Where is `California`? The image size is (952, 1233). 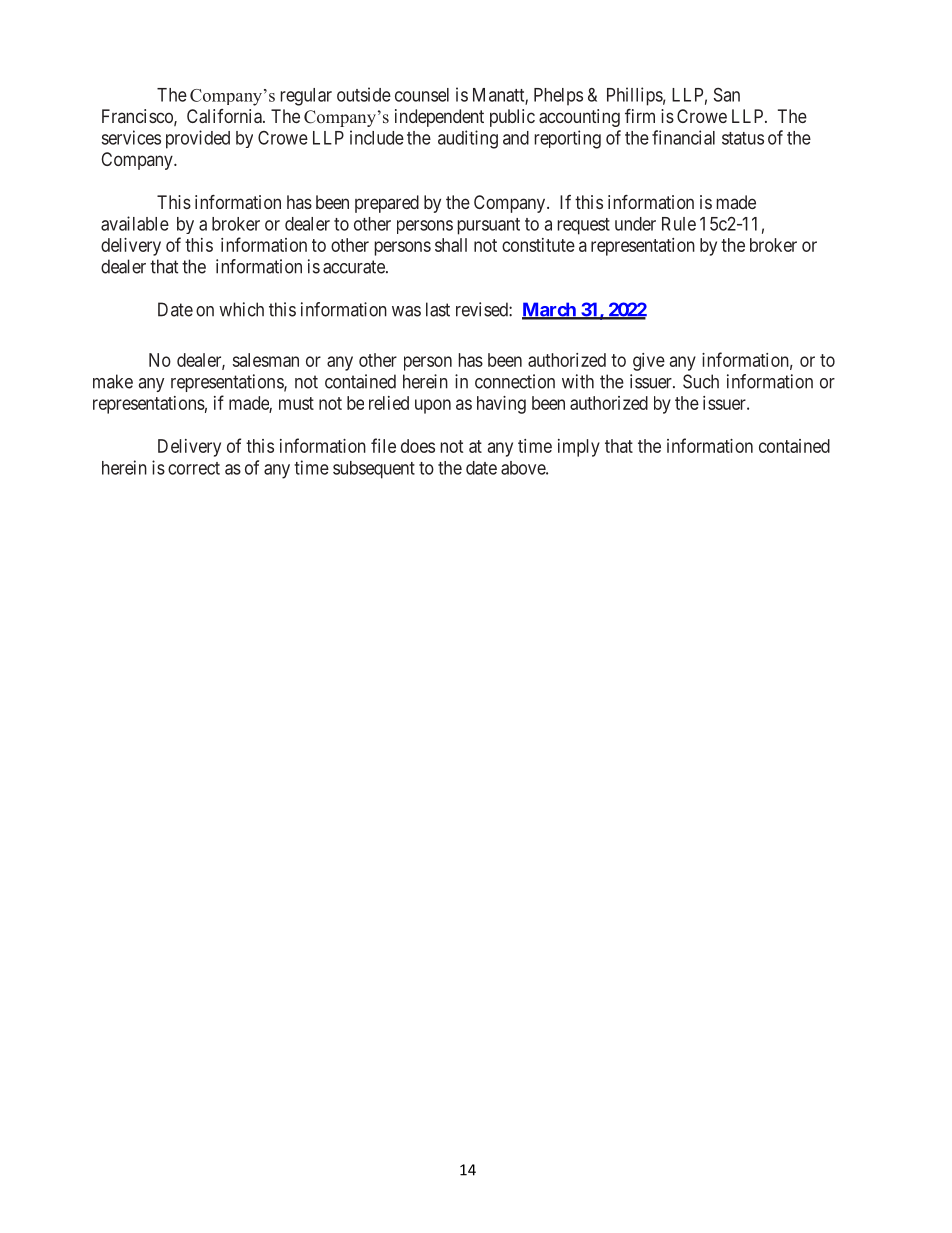 California is located at coordinates (225, 116).
